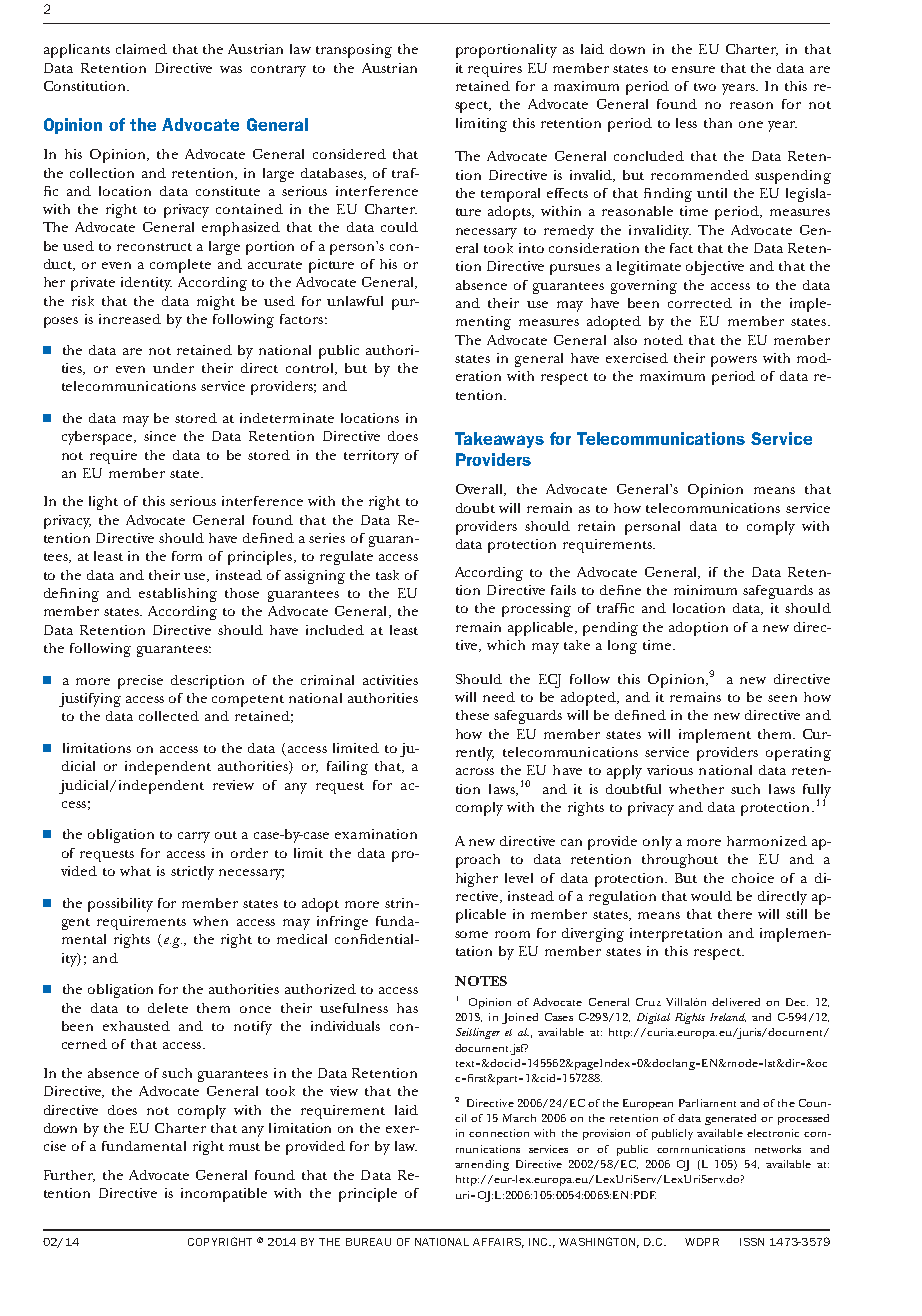 The width and height of the screenshot is (922, 1316). Describe the element at coordinates (705, 590) in the screenshot. I see `minimum` at that location.
